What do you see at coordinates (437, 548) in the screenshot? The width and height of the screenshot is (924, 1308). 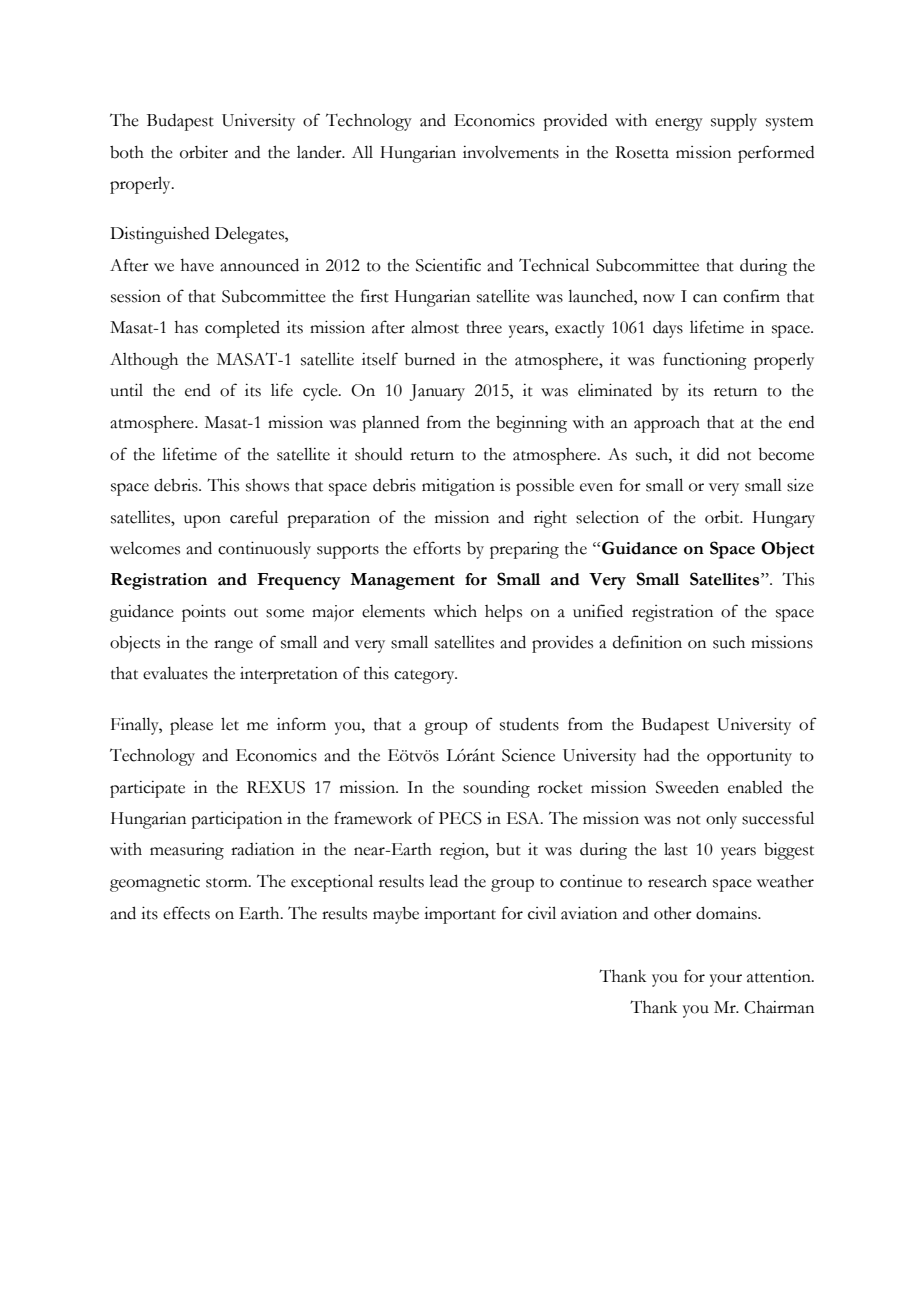 I see `efforts` at bounding box center [437, 548].
